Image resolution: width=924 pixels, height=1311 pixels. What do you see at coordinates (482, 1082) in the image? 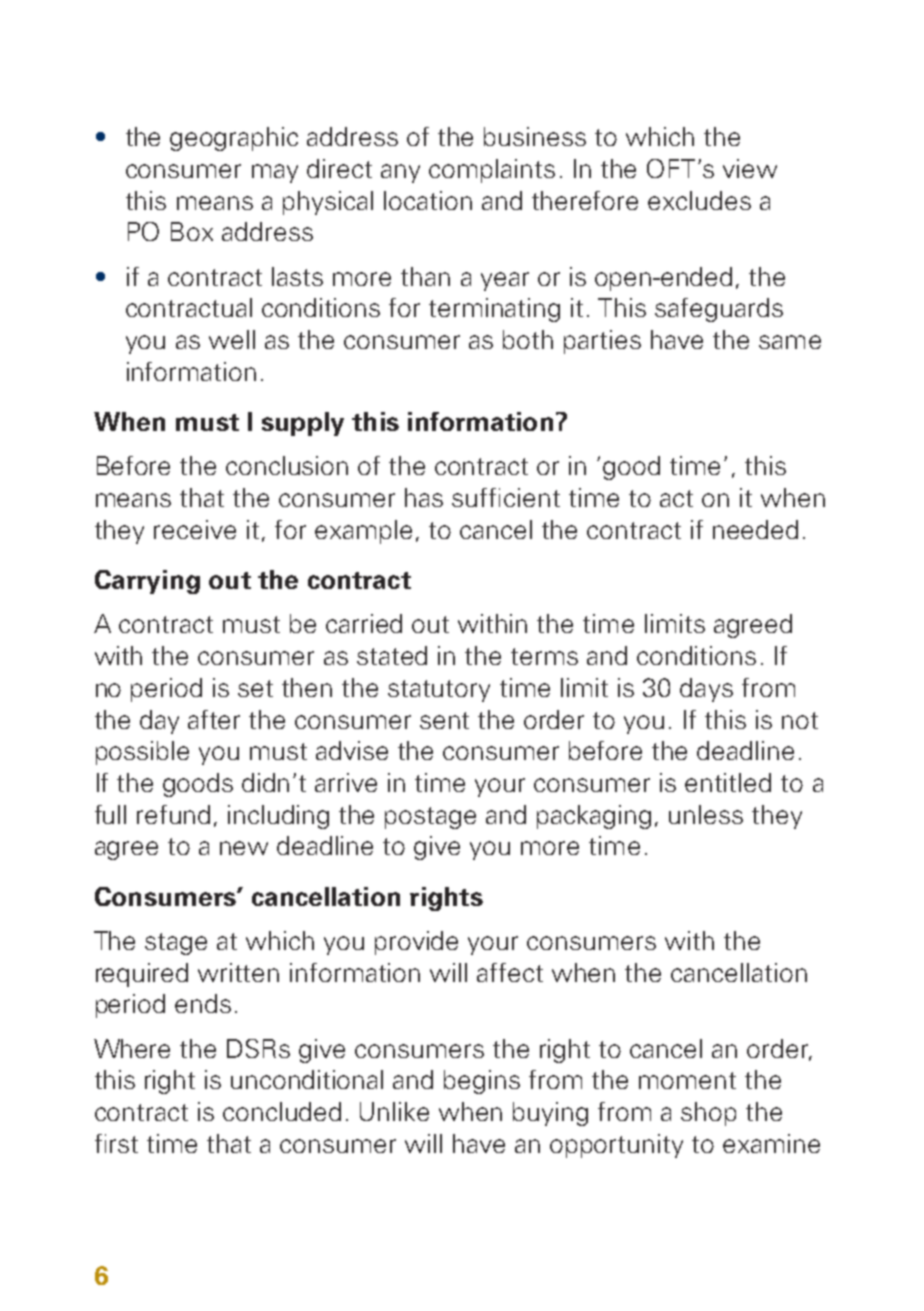
I see `begins` at bounding box center [482, 1082].
